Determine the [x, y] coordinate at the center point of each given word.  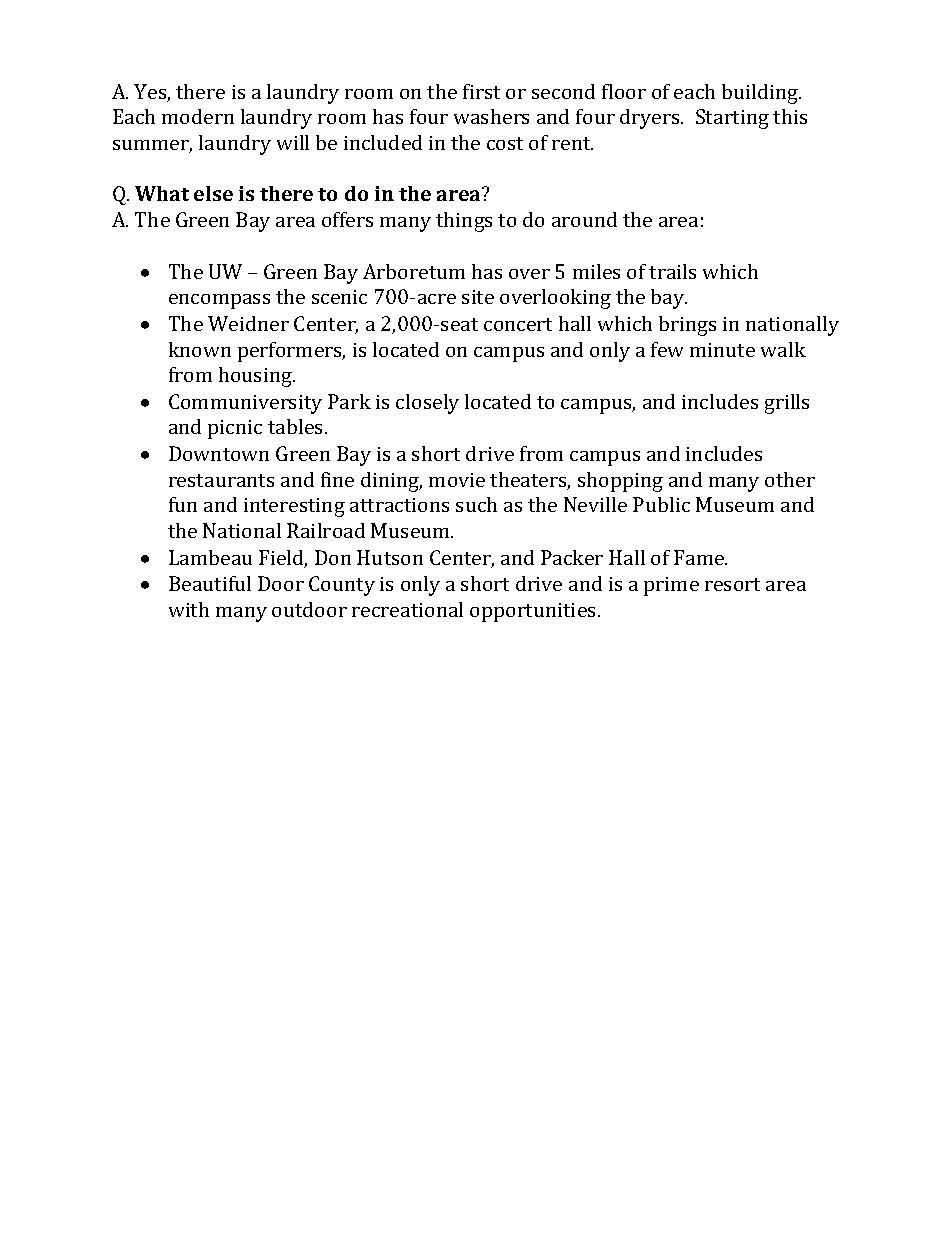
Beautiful [210, 583]
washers [491, 116]
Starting [732, 119]
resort [732, 584]
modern [198, 116]
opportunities [532, 612]
